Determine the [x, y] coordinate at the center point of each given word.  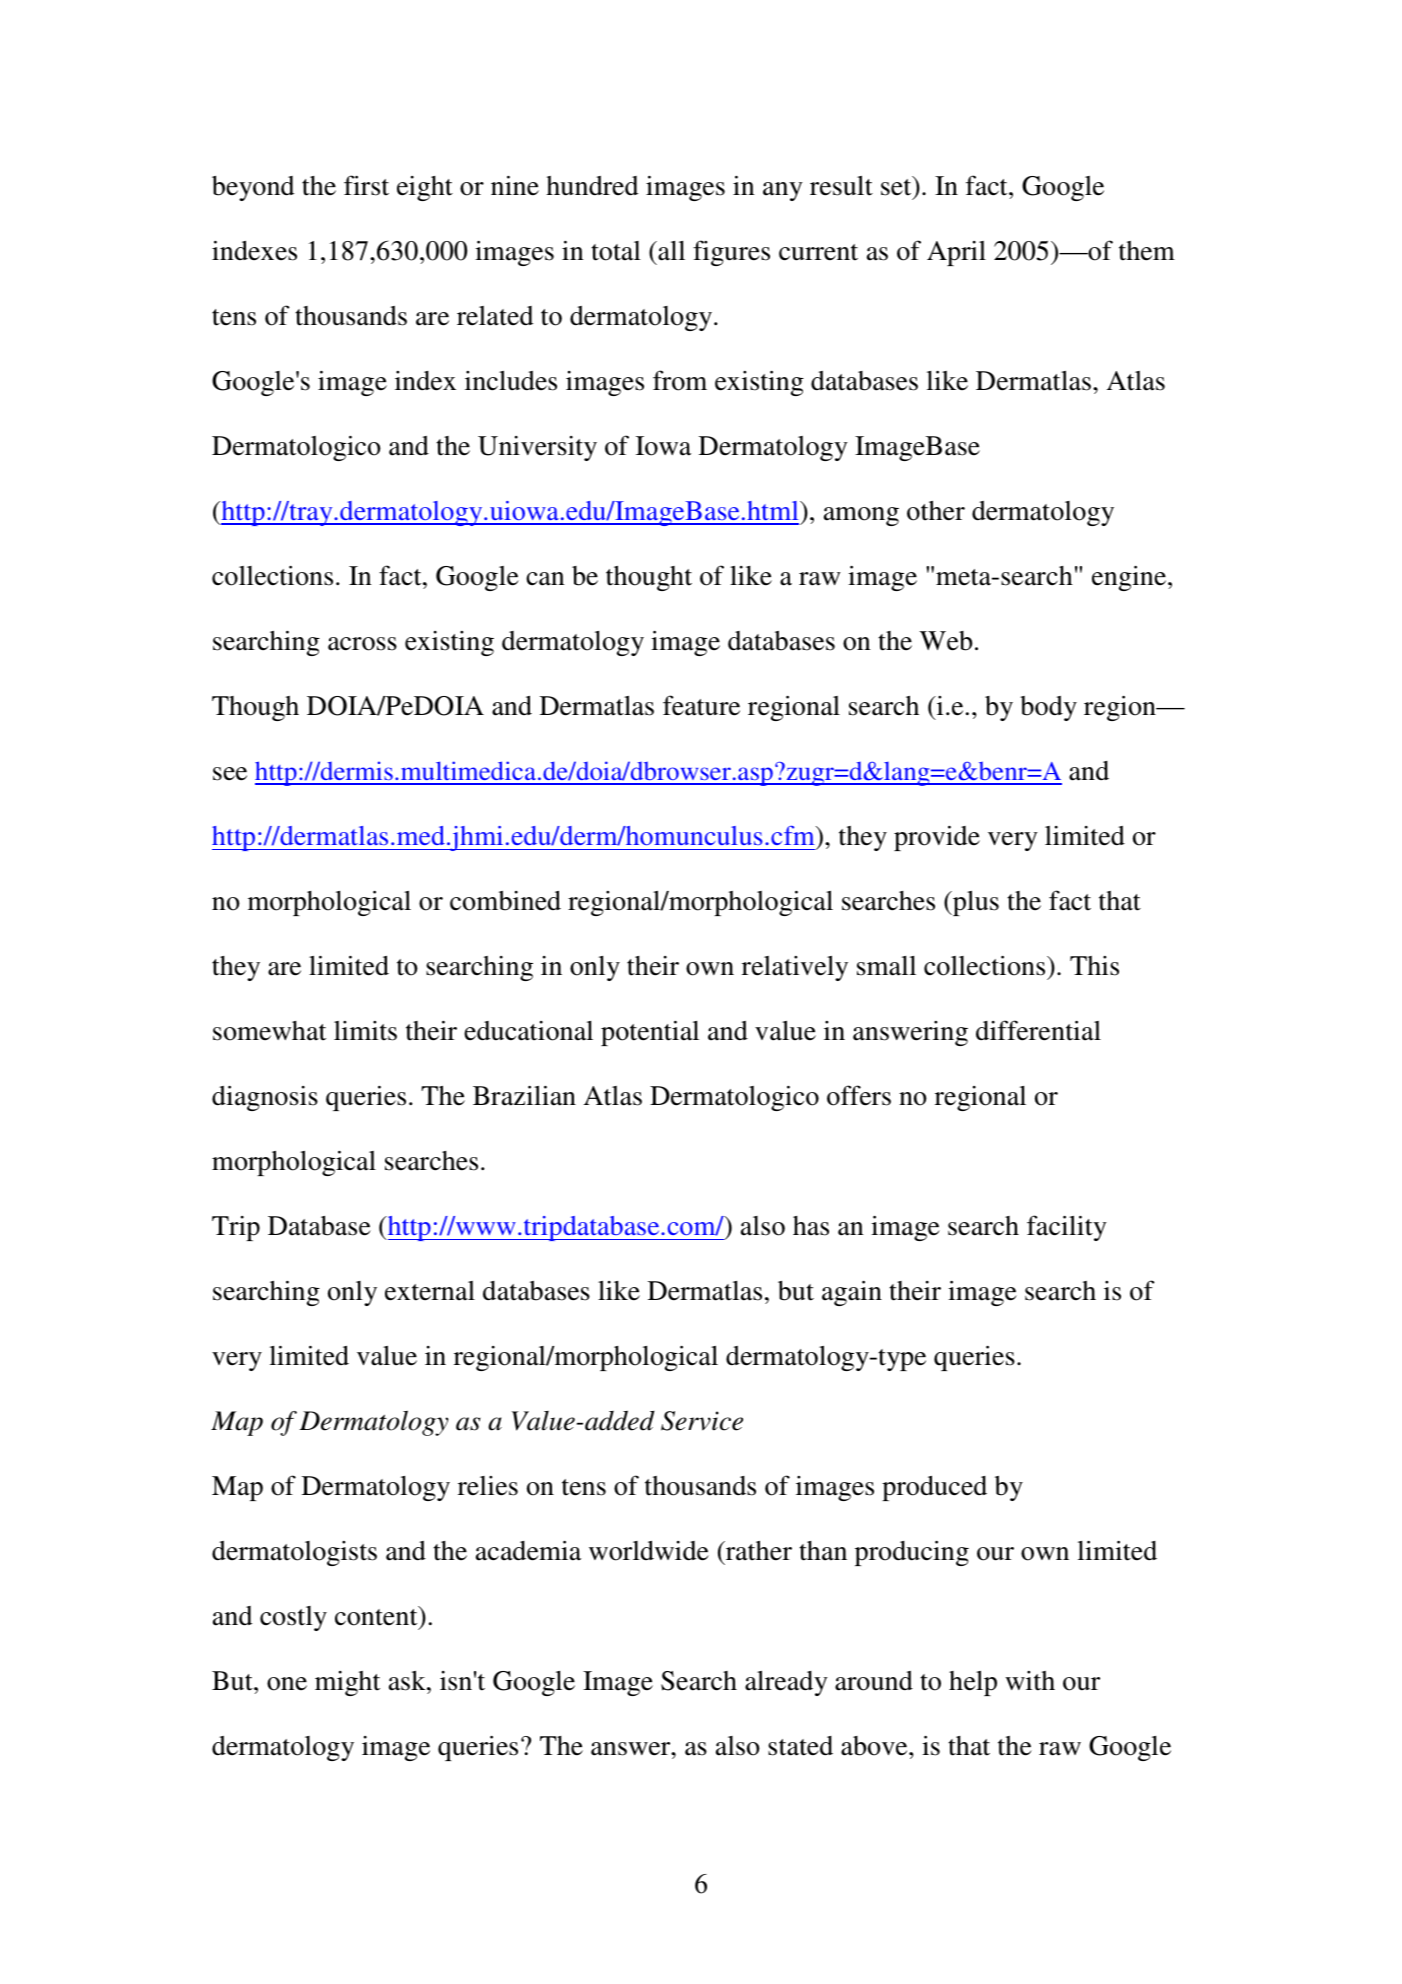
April [956, 253]
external [430, 1291]
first [366, 185]
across [362, 644]
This [1094, 966]
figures [731, 253]
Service [702, 1421]
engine [1130, 578]
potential [650, 1033]
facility [1067, 1228]
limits [365, 1031]
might [347, 1683]
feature [701, 705]
